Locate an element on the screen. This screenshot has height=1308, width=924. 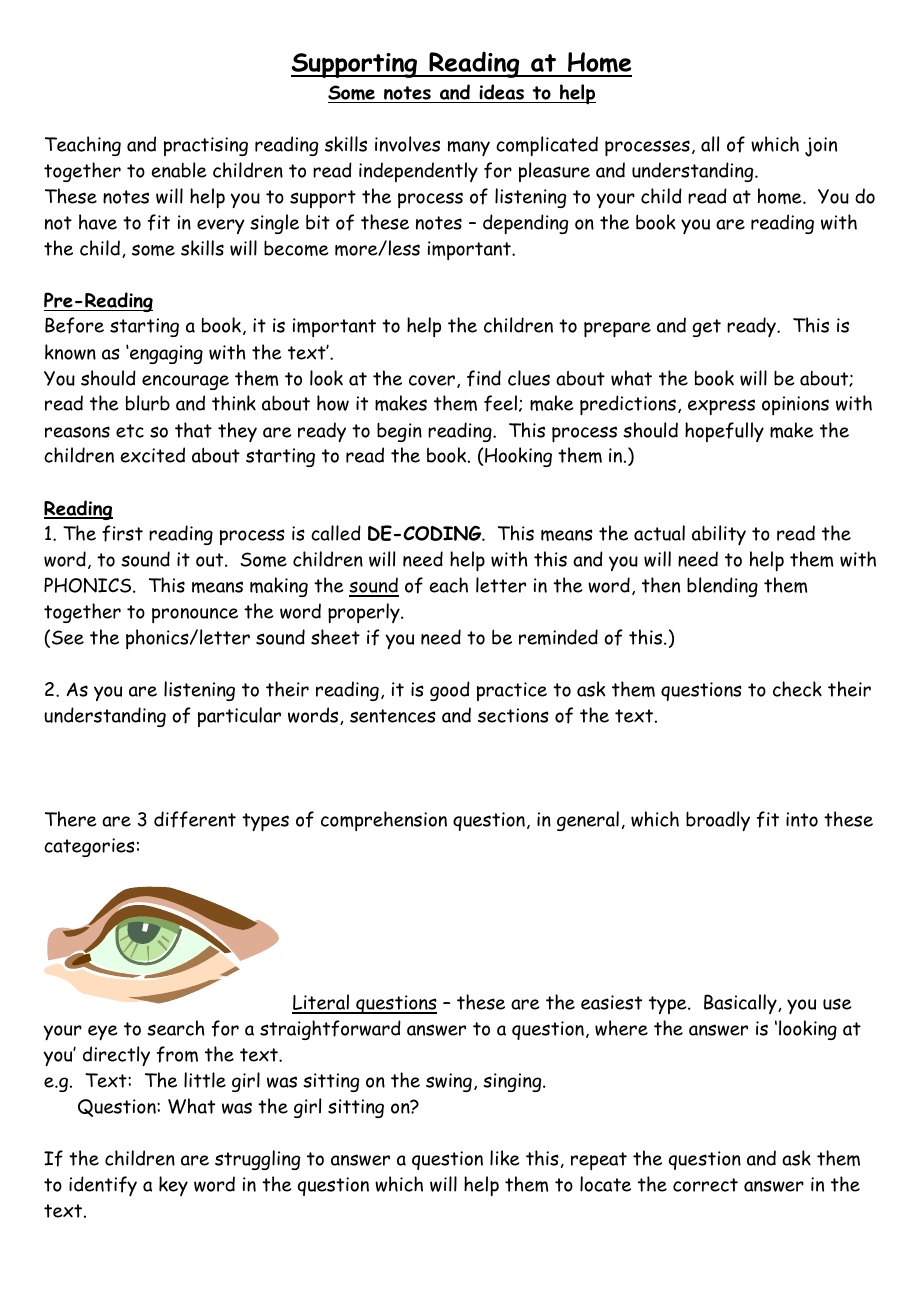
practising is located at coordinates (206, 146).
